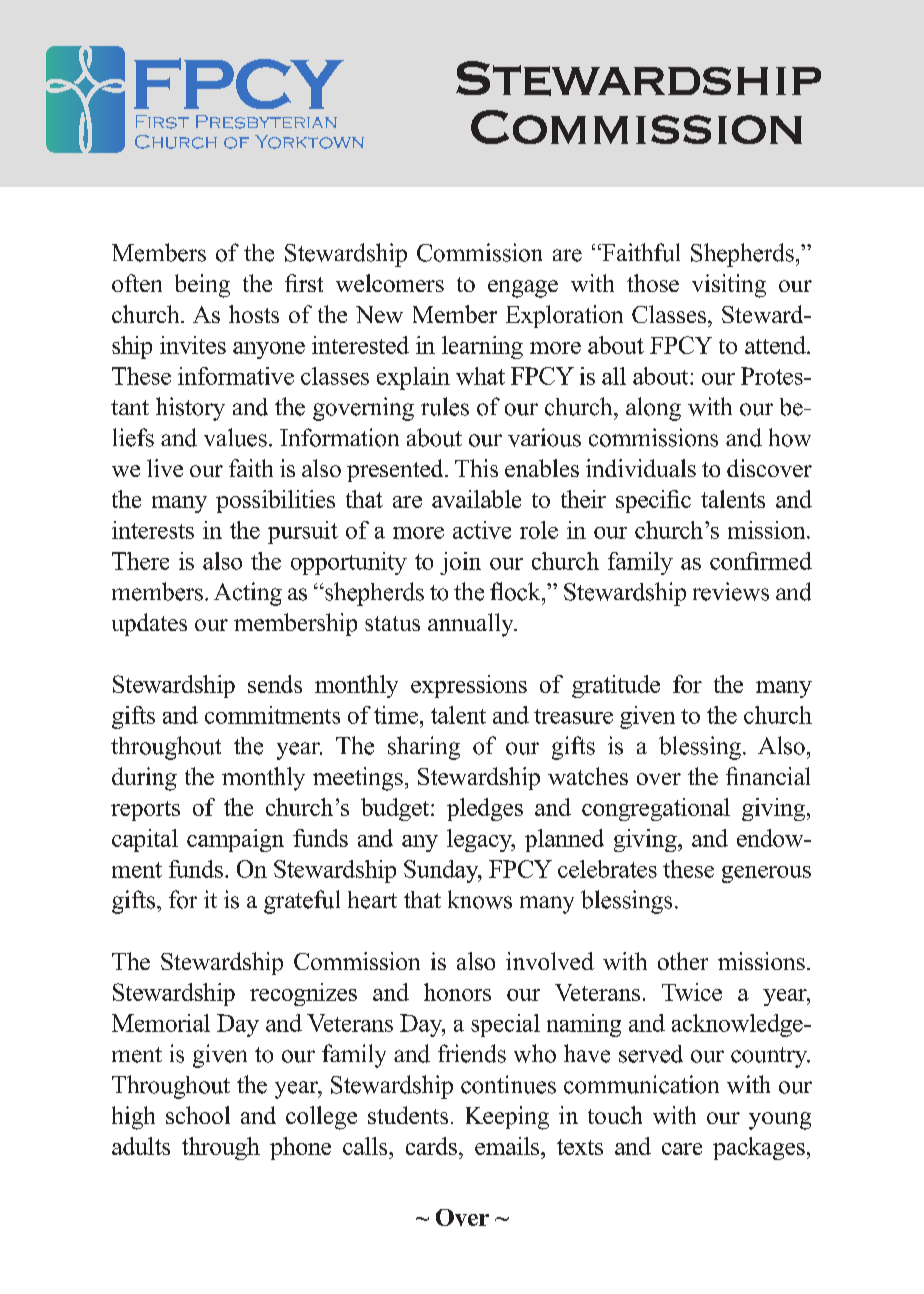 The width and height of the screenshot is (924, 1294). I want to click on expressions, so click(469, 686).
